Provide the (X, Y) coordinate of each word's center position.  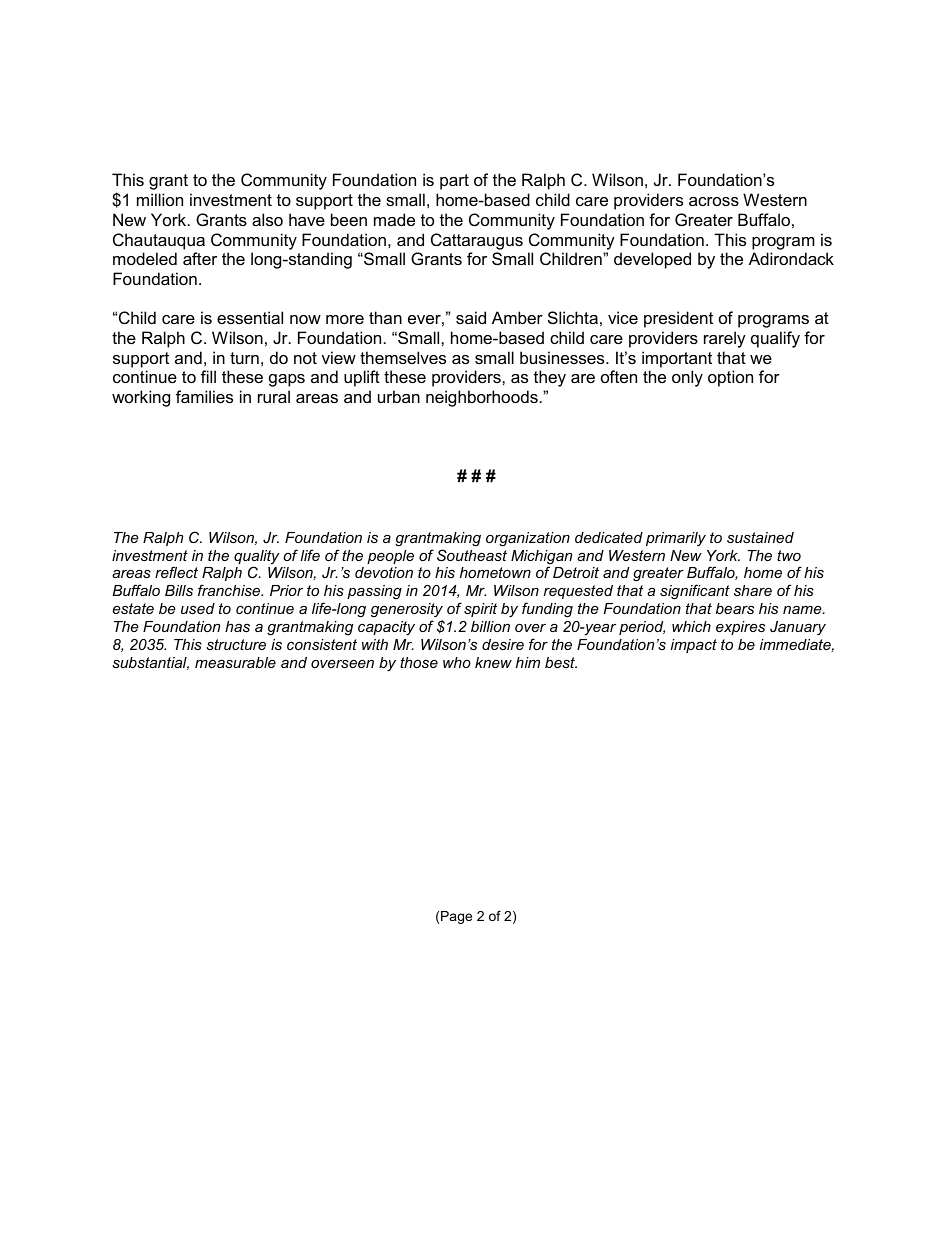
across (714, 201)
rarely (725, 339)
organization (528, 539)
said (471, 317)
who (457, 662)
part (454, 182)
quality (256, 558)
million (160, 199)
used (198, 608)
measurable (235, 662)
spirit (480, 610)
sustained (760, 537)
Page (456, 917)
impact (694, 646)
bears (735, 608)
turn (244, 358)
